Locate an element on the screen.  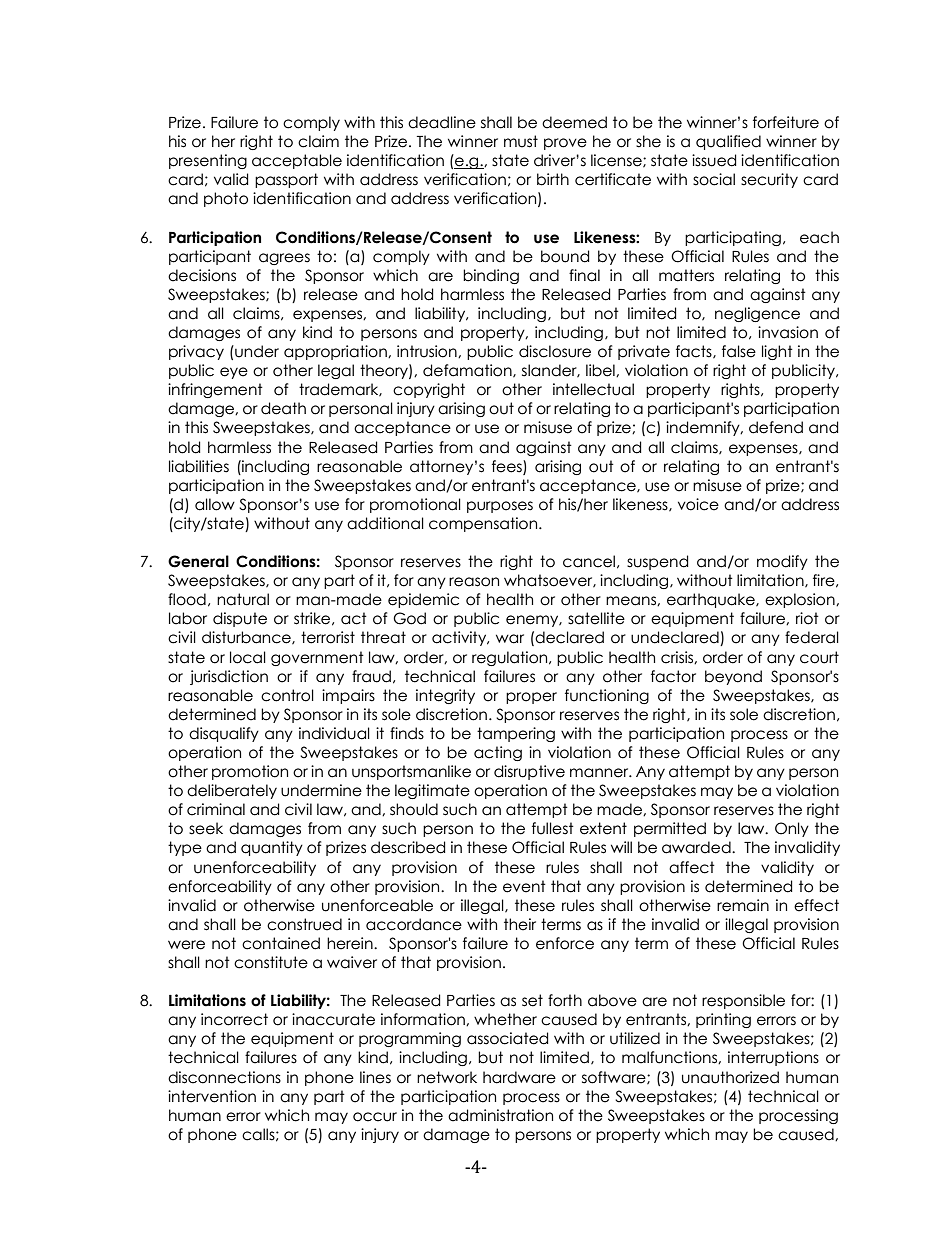
fees is located at coordinates (508, 467).
